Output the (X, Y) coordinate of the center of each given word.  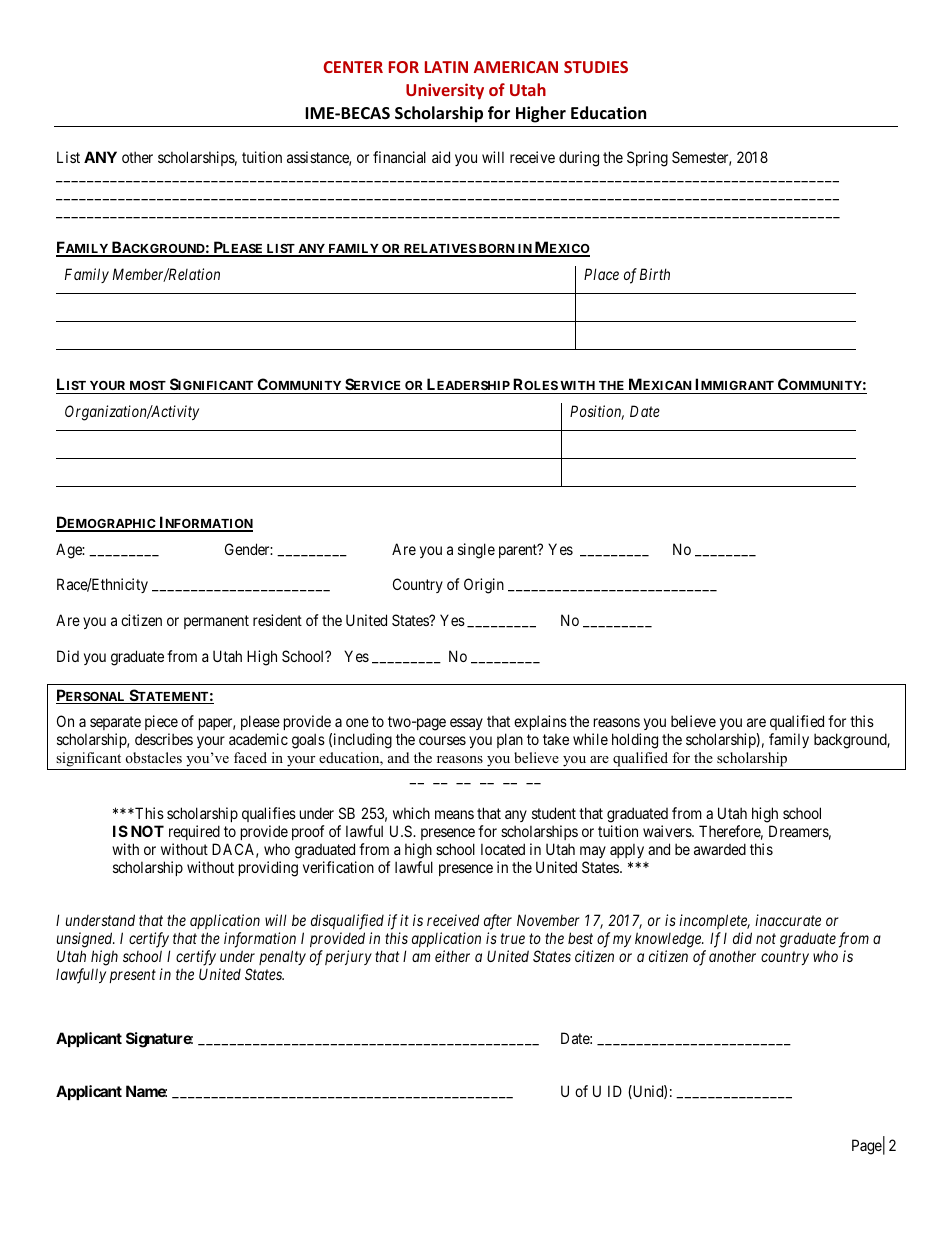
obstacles (154, 757)
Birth (655, 274)
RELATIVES (439, 250)
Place (601, 274)
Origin (484, 586)
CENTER (353, 67)
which (411, 813)
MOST (147, 387)
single (476, 551)
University (445, 91)
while (590, 739)
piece (161, 722)
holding (635, 741)
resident (277, 620)
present (133, 976)
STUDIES (596, 67)
